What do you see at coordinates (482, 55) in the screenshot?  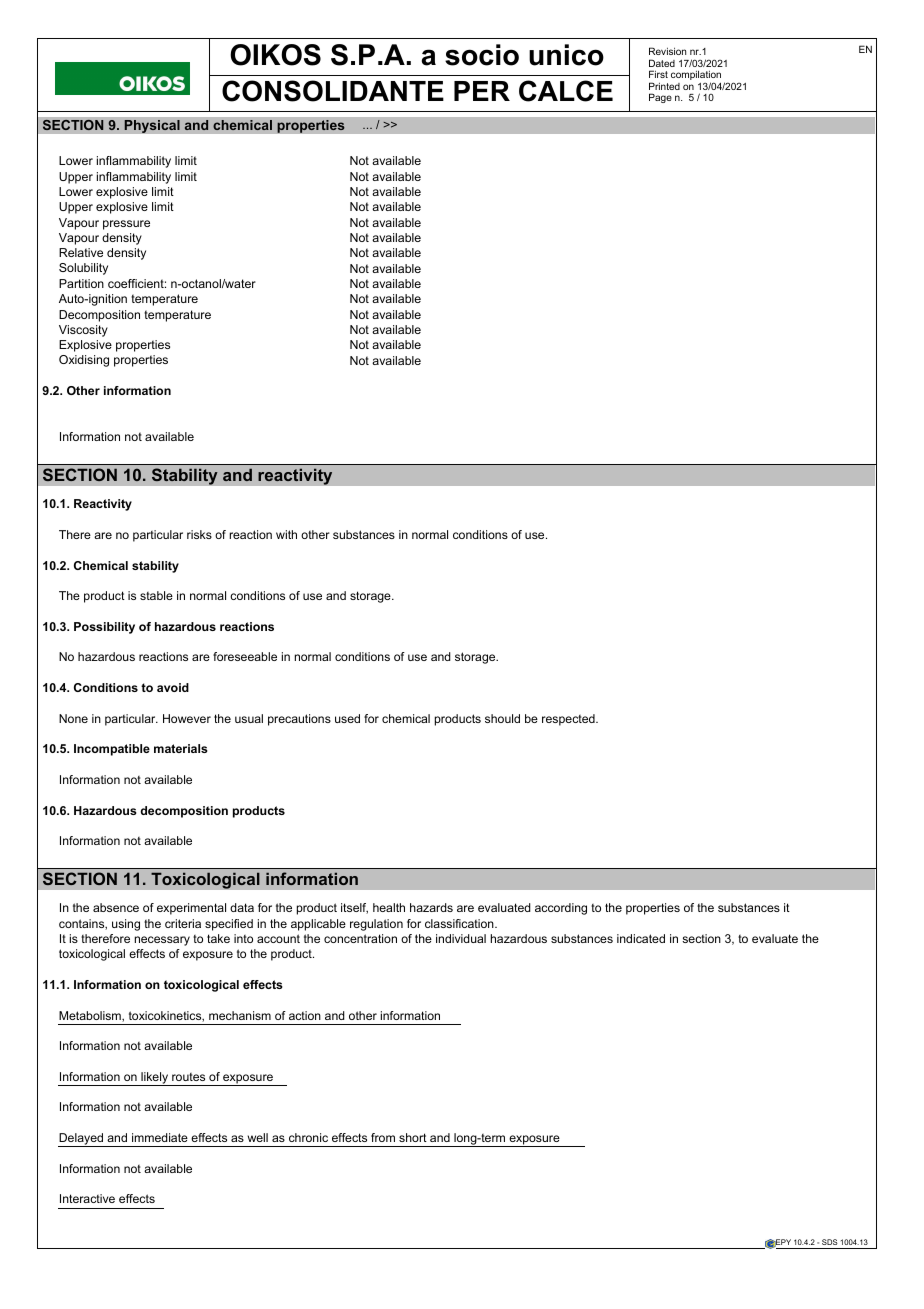 I see `socio` at bounding box center [482, 55].
